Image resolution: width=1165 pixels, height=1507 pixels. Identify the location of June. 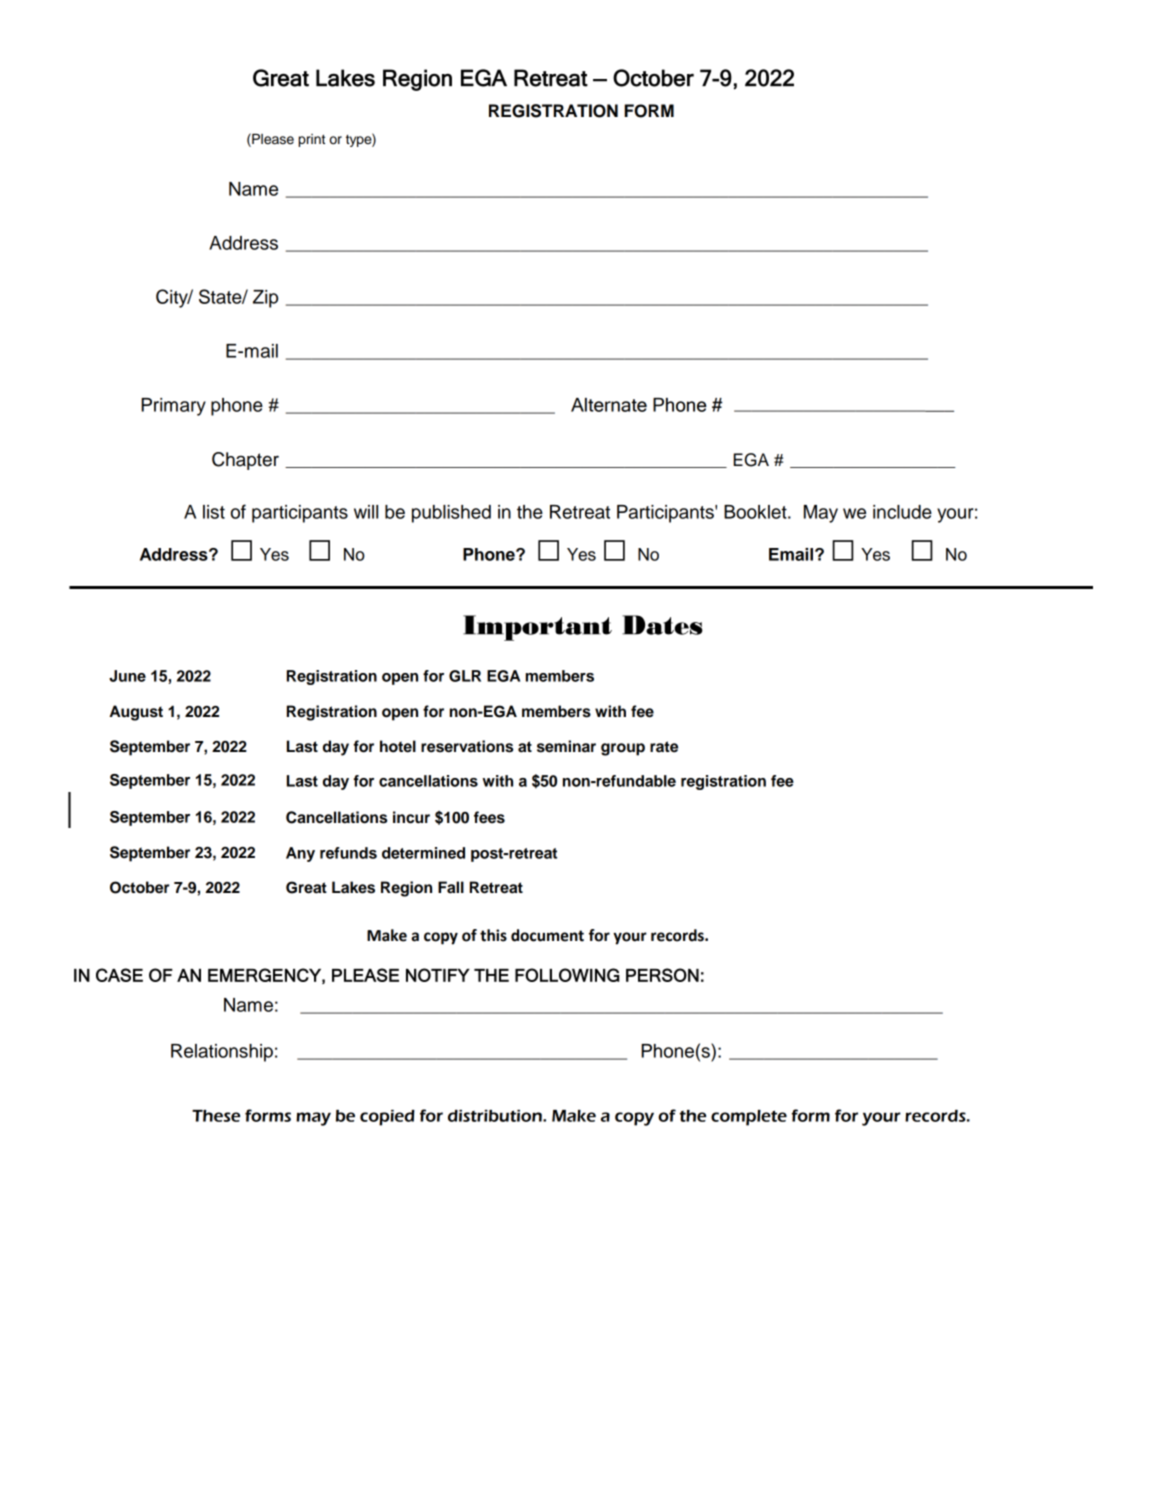
(127, 676).
